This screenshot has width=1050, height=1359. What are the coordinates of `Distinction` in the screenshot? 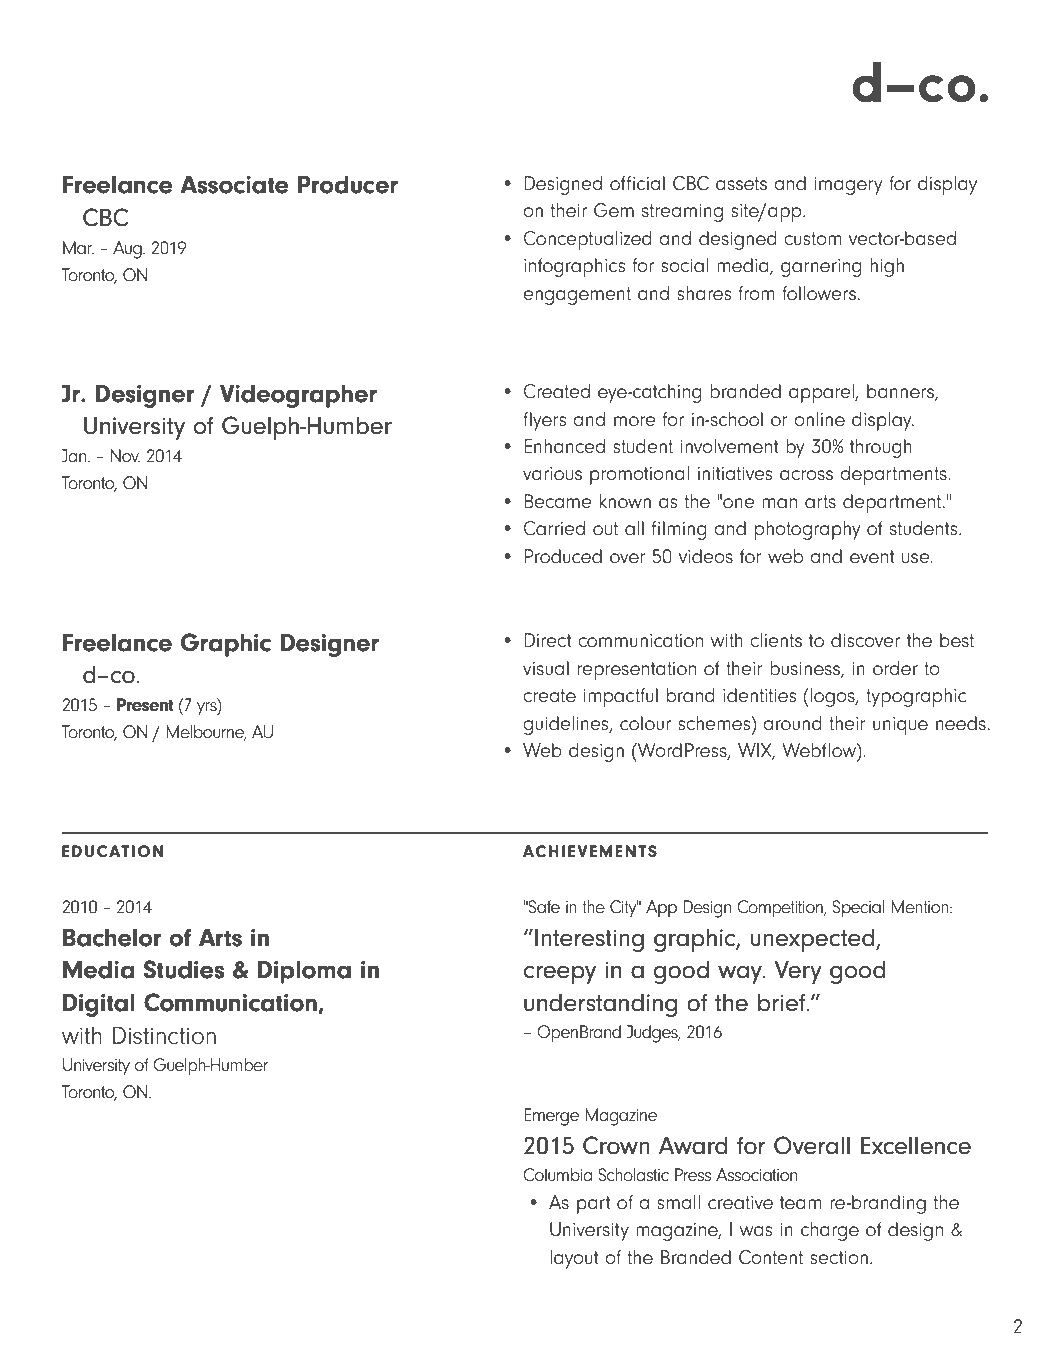 It's located at (164, 1035).
